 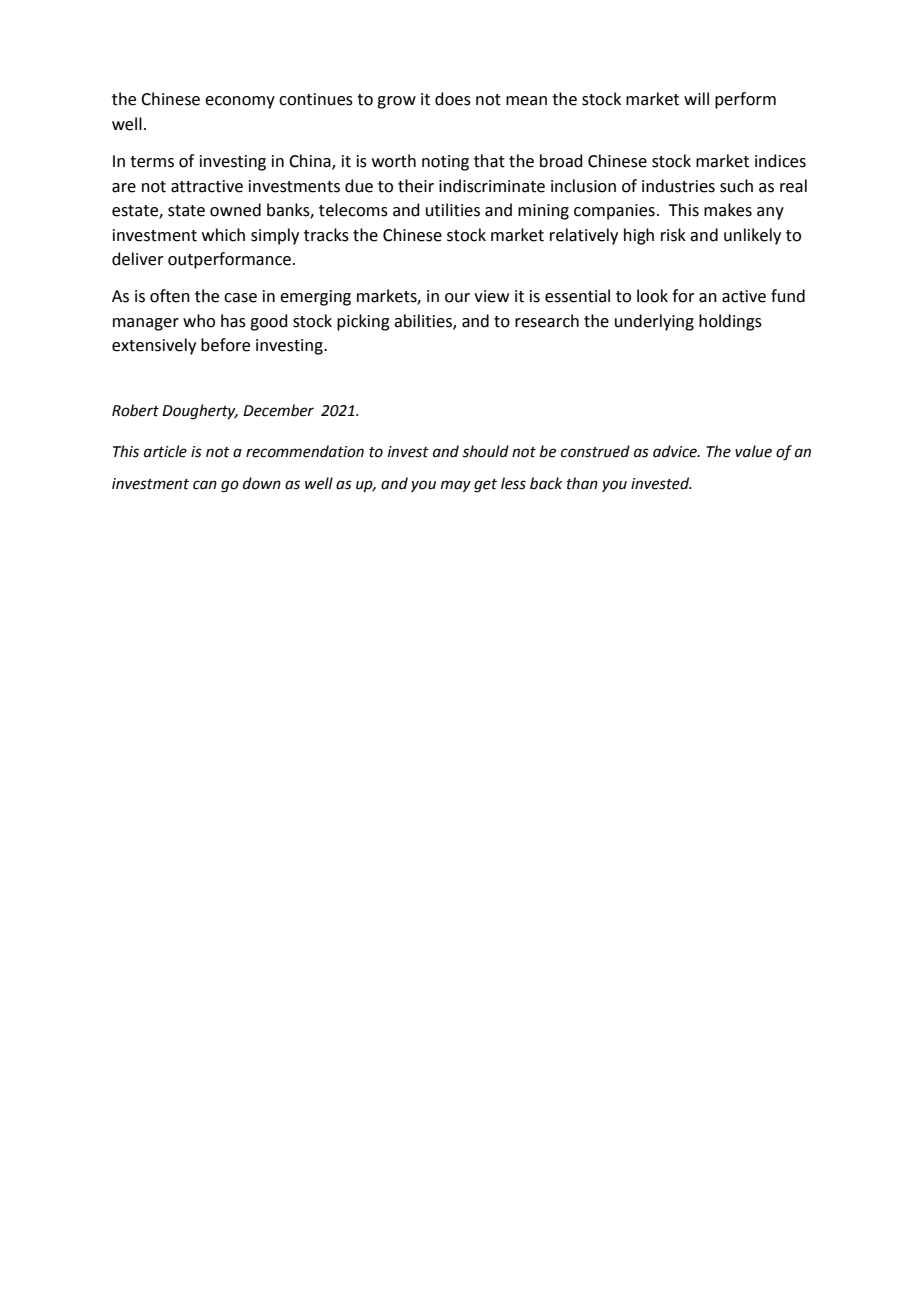 What do you see at coordinates (730, 322) in the screenshot?
I see `holdings` at bounding box center [730, 322].
